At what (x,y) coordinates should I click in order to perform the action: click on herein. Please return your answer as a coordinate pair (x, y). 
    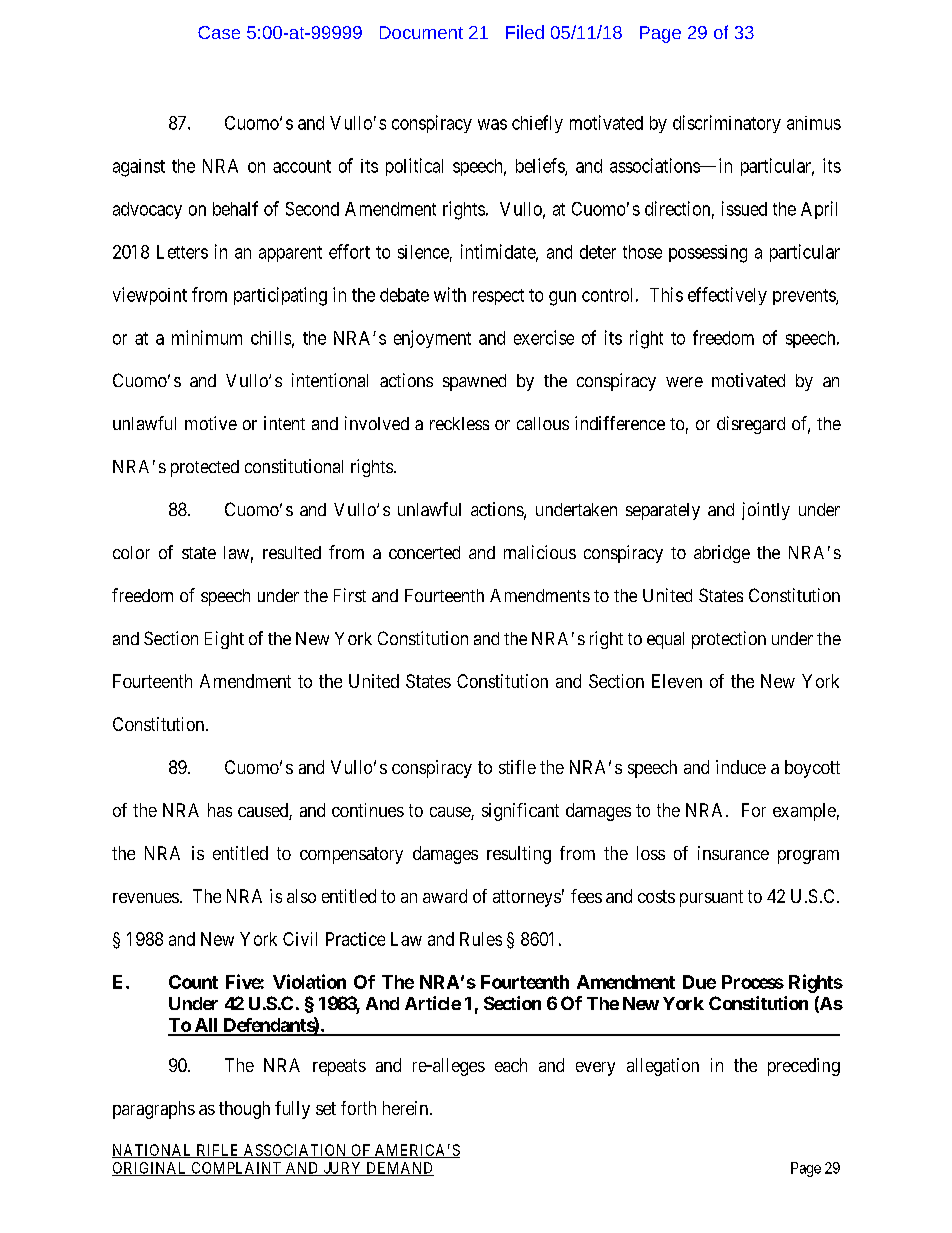
    Looking at the image, I should click on (405, 1108).
